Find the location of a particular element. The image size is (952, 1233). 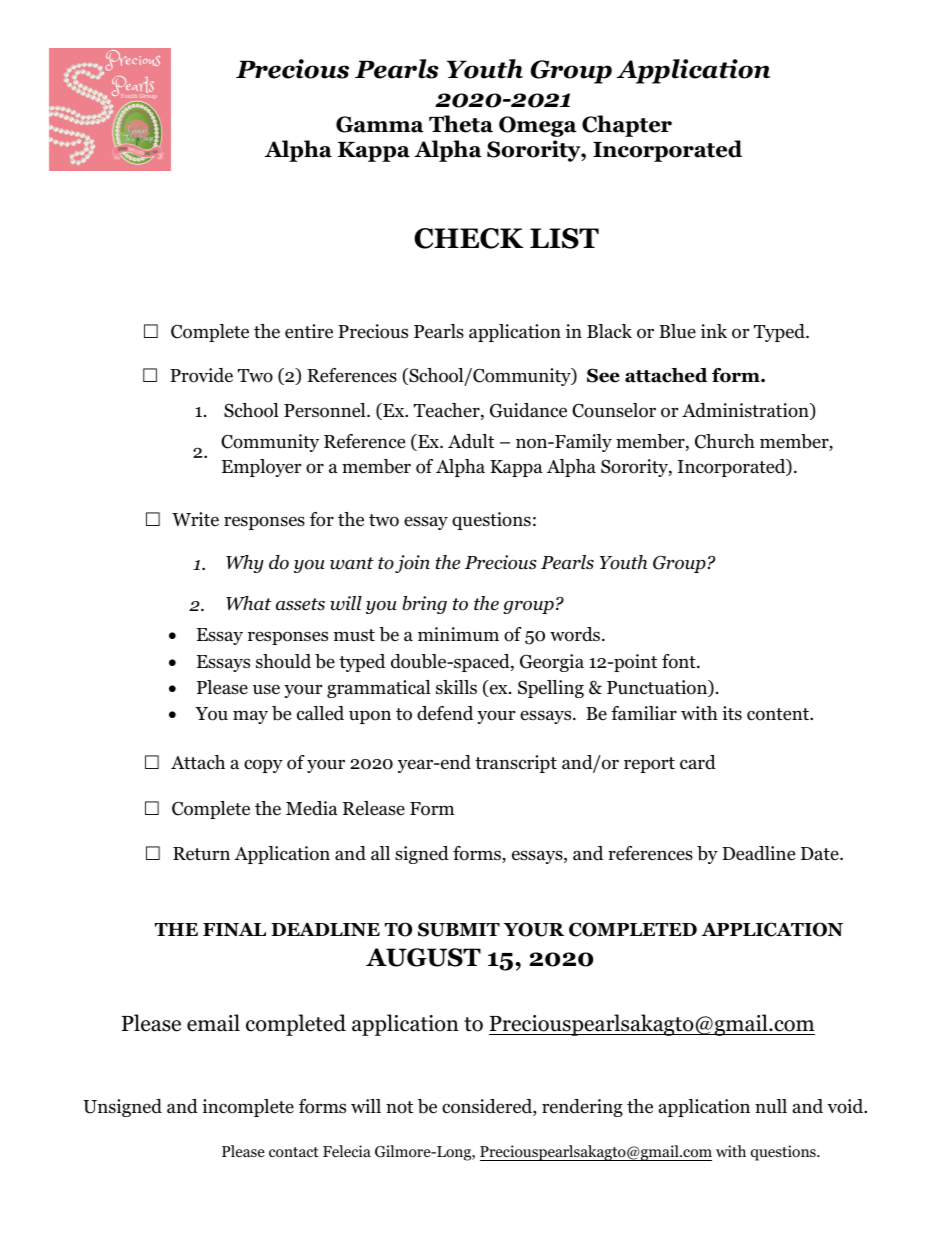

SUBMIT is located at coordinates (459, 929).
